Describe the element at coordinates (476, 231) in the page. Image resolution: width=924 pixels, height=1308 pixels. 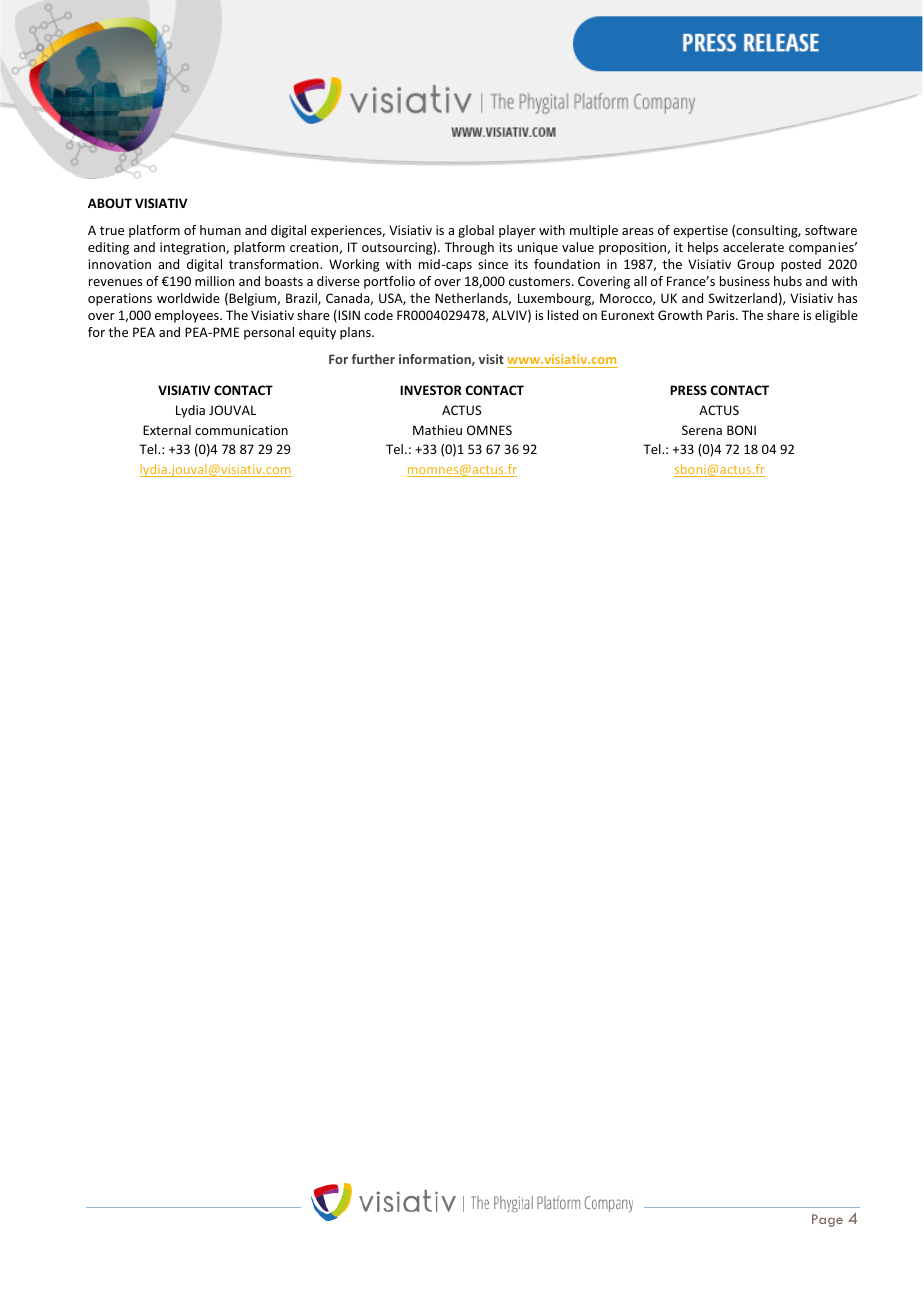
I see `global` at that location.
